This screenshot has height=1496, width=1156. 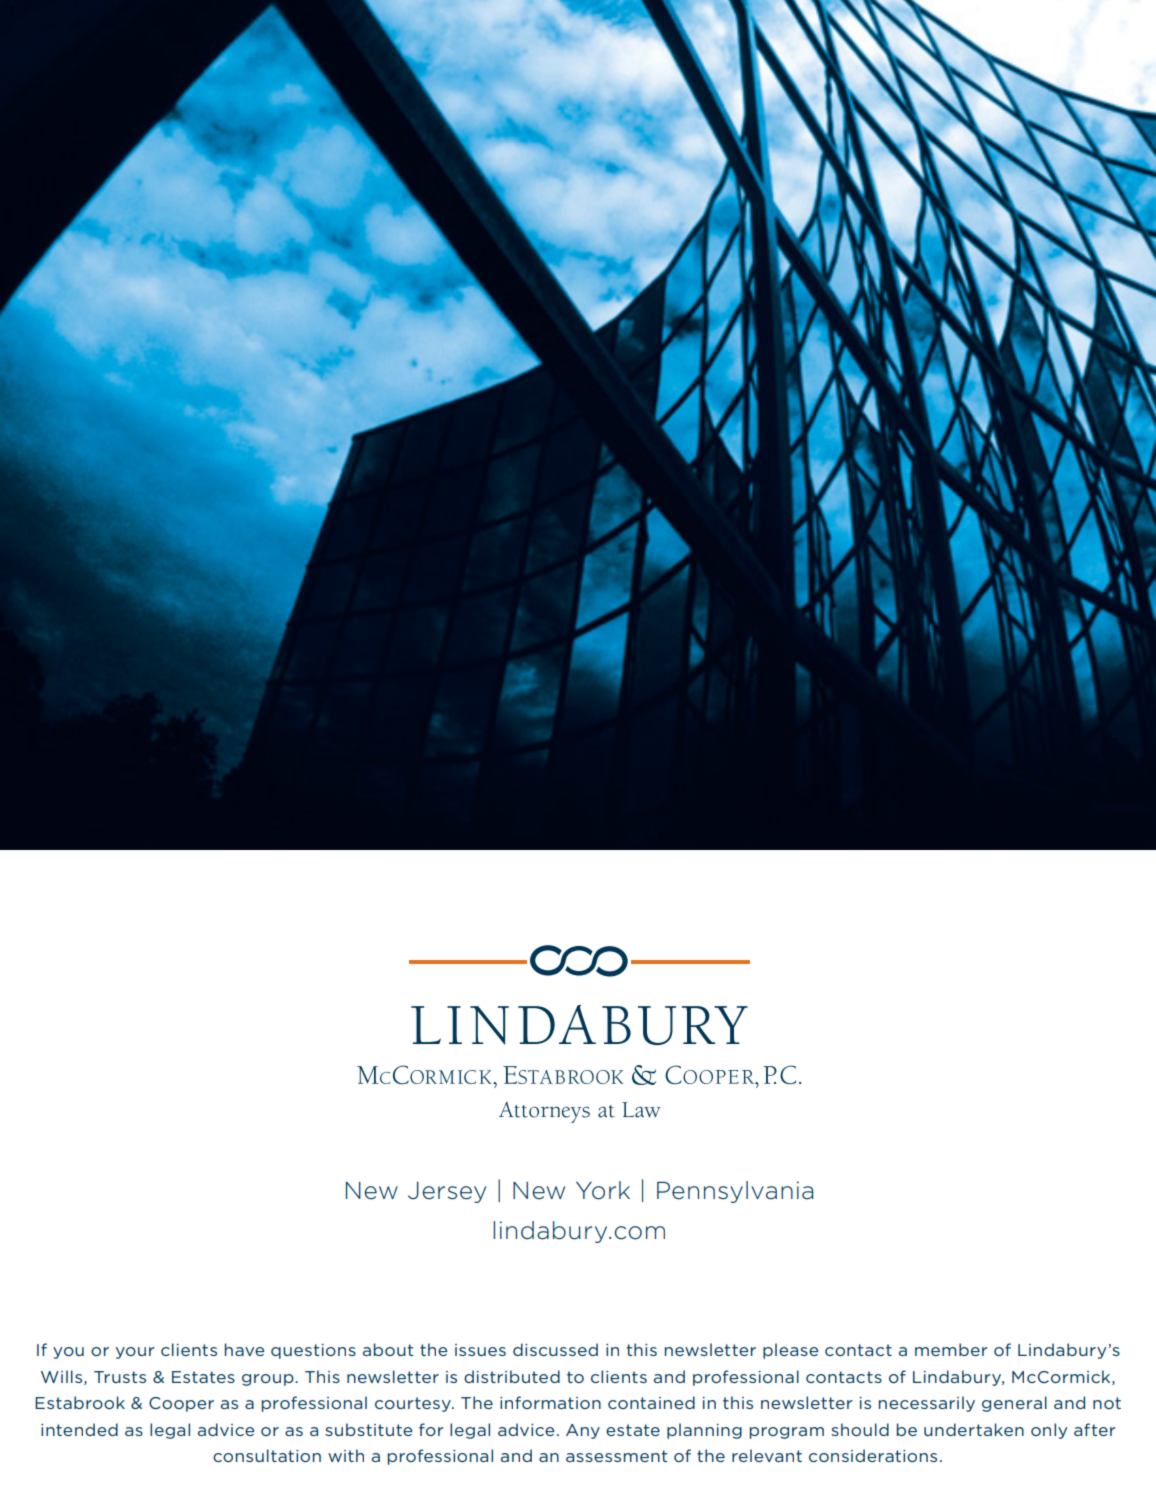 I want to click on issues, so click(x=480, y=1350).
